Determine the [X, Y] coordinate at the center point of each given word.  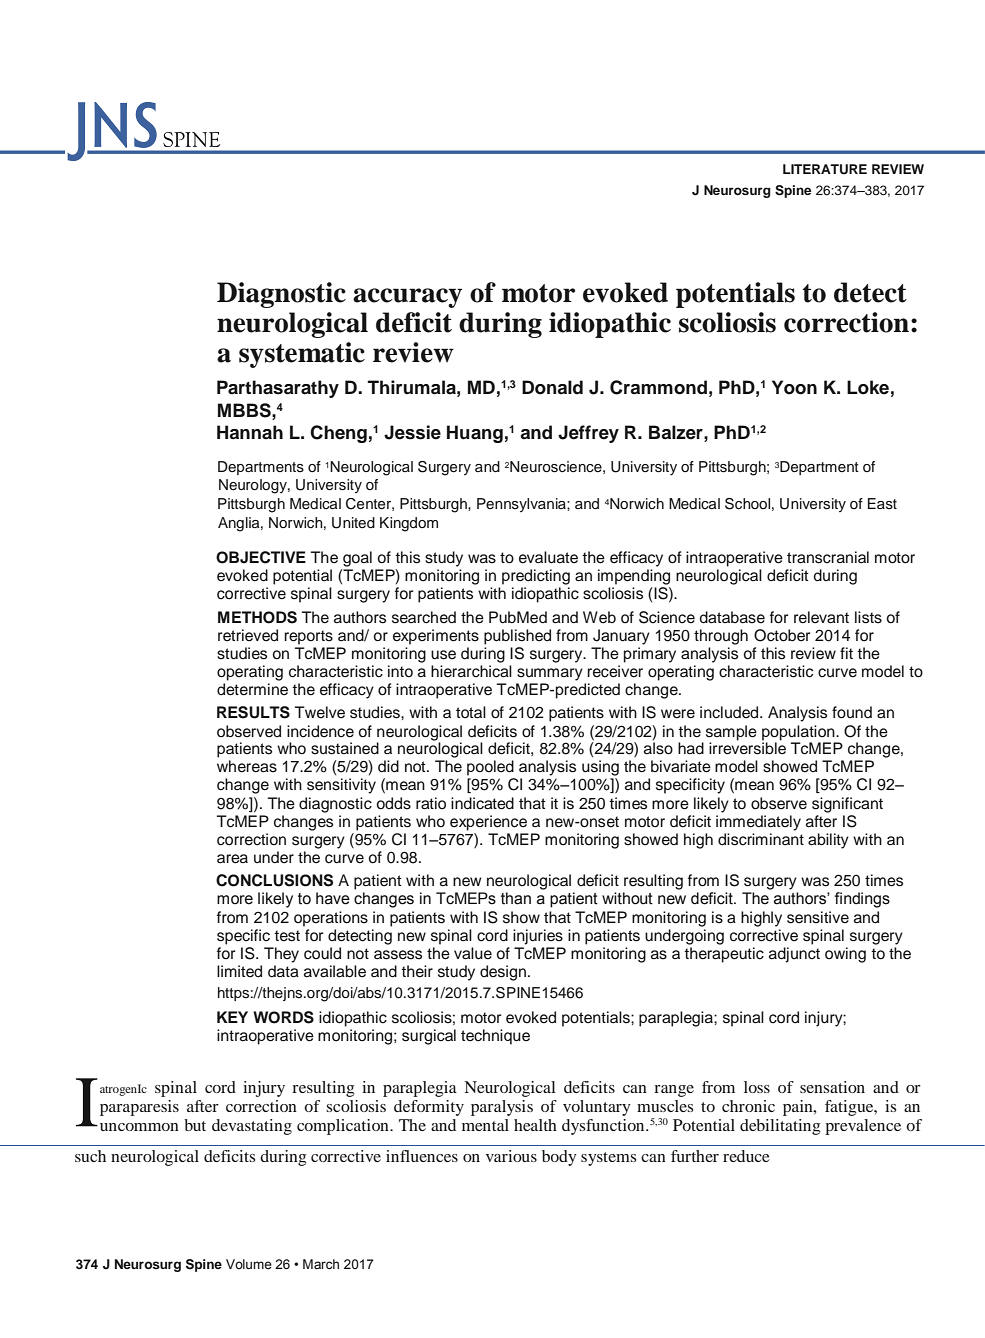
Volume [249, 1264]
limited [239, 971]
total [471, 712]
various [511, 1156]
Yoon [794, 387]
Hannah [250, 432]
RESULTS [253, 712]
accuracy [407, 298]
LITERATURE [825, 169]
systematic [302, 355]
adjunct [794, 955]
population [799, 733]
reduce [746, 1156]
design [503, 973]
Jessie [412, 432]
